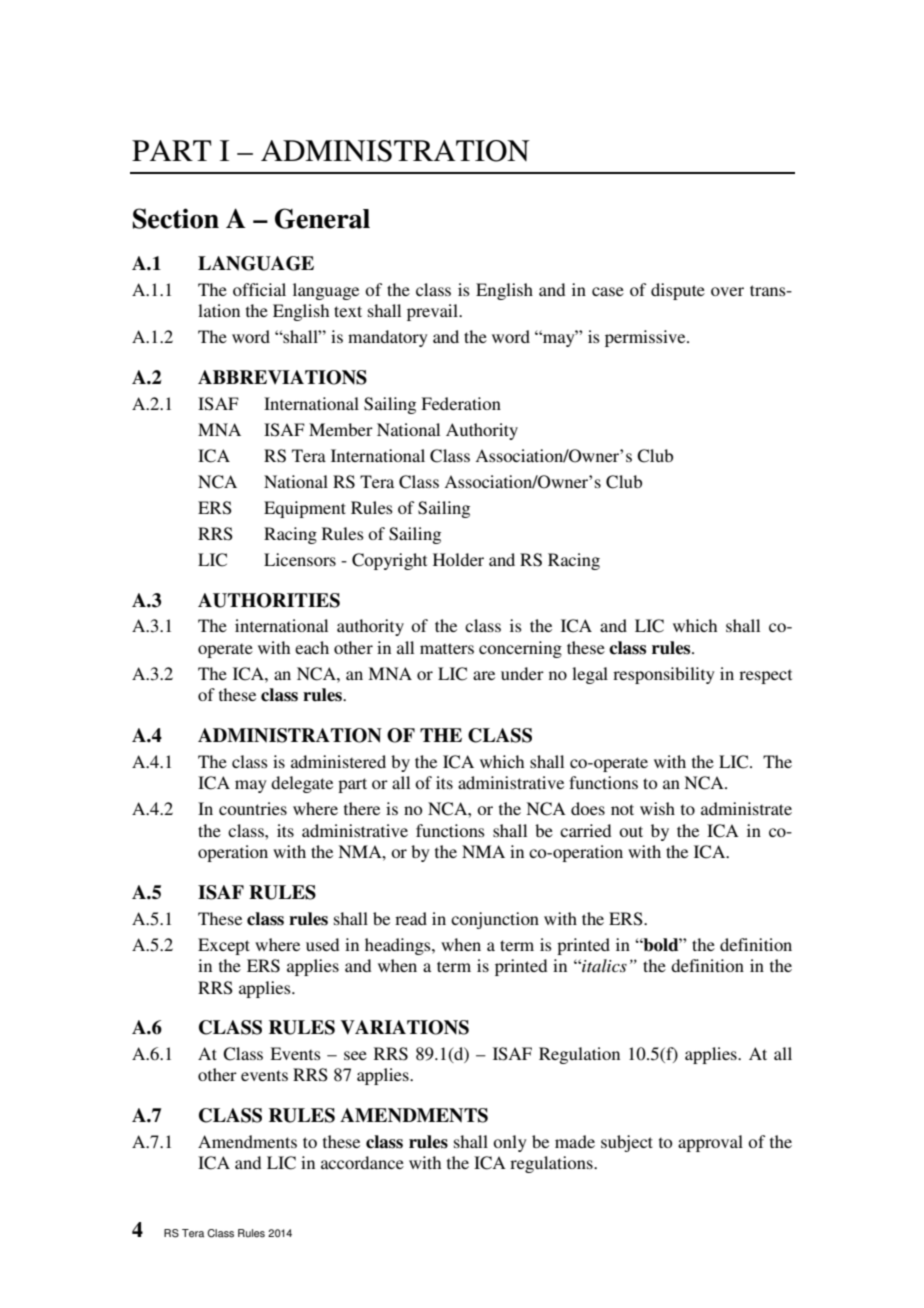  What do you see at coordinates (678, 291) in the image?
I see `dispute` at bounding box center [678, 291].
